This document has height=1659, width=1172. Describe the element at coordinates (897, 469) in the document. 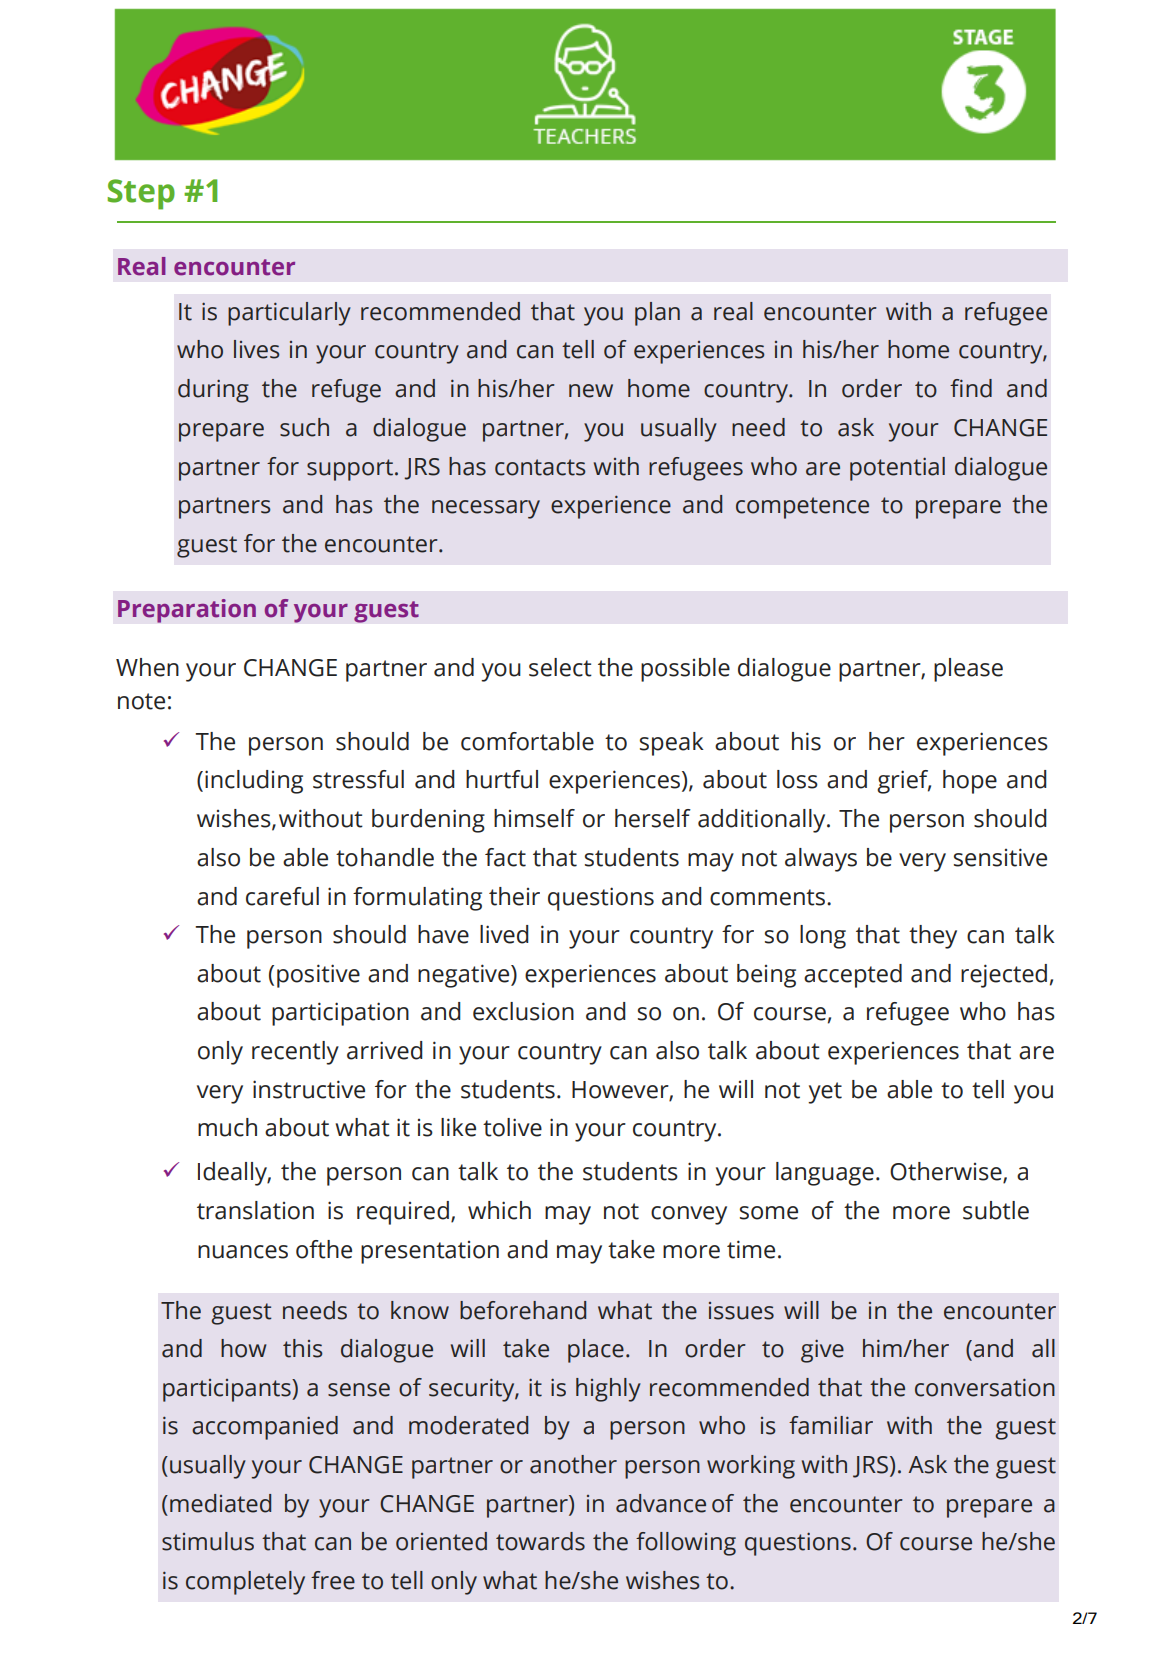

I see `potential` at that location.
